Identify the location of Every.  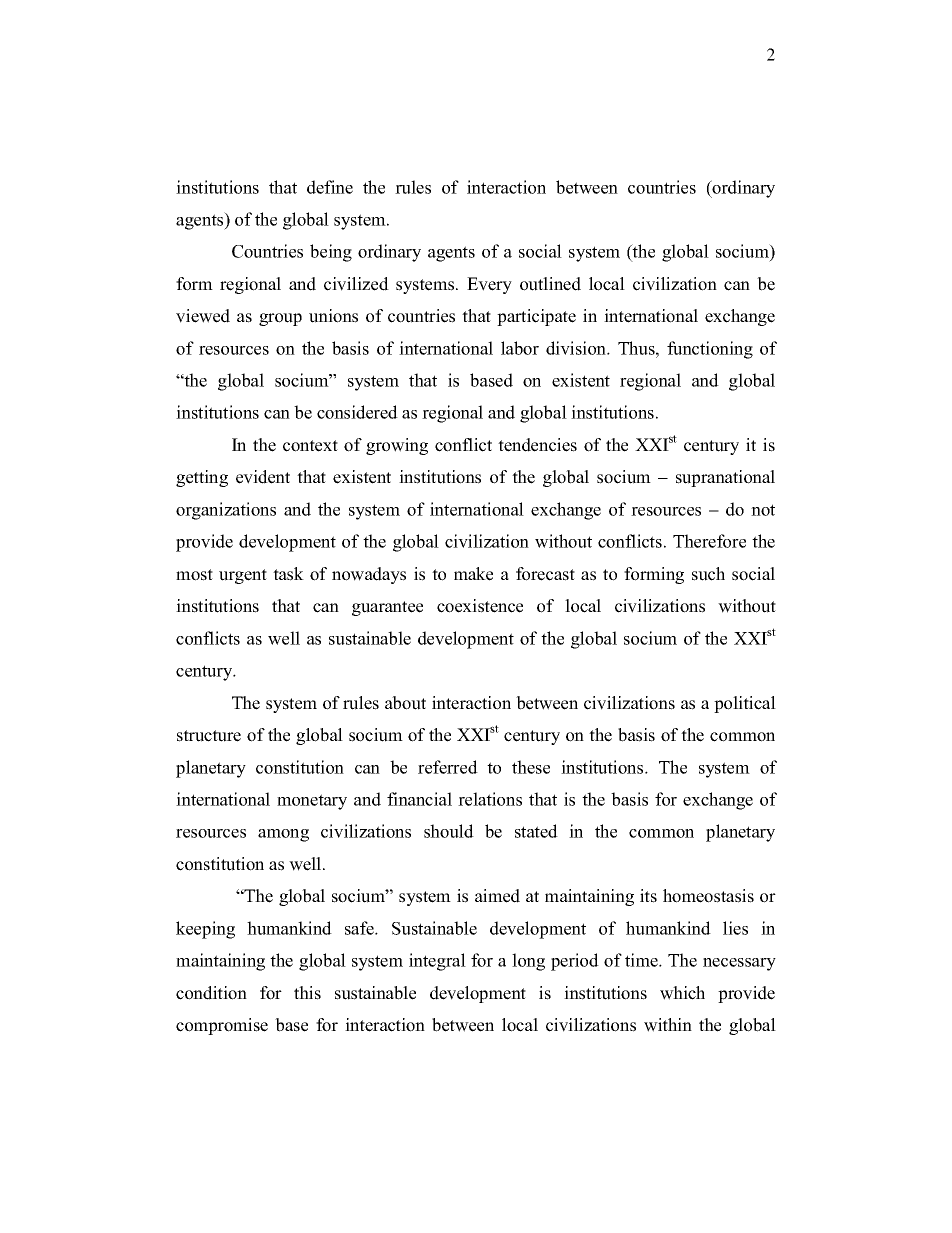
(489, 285).
